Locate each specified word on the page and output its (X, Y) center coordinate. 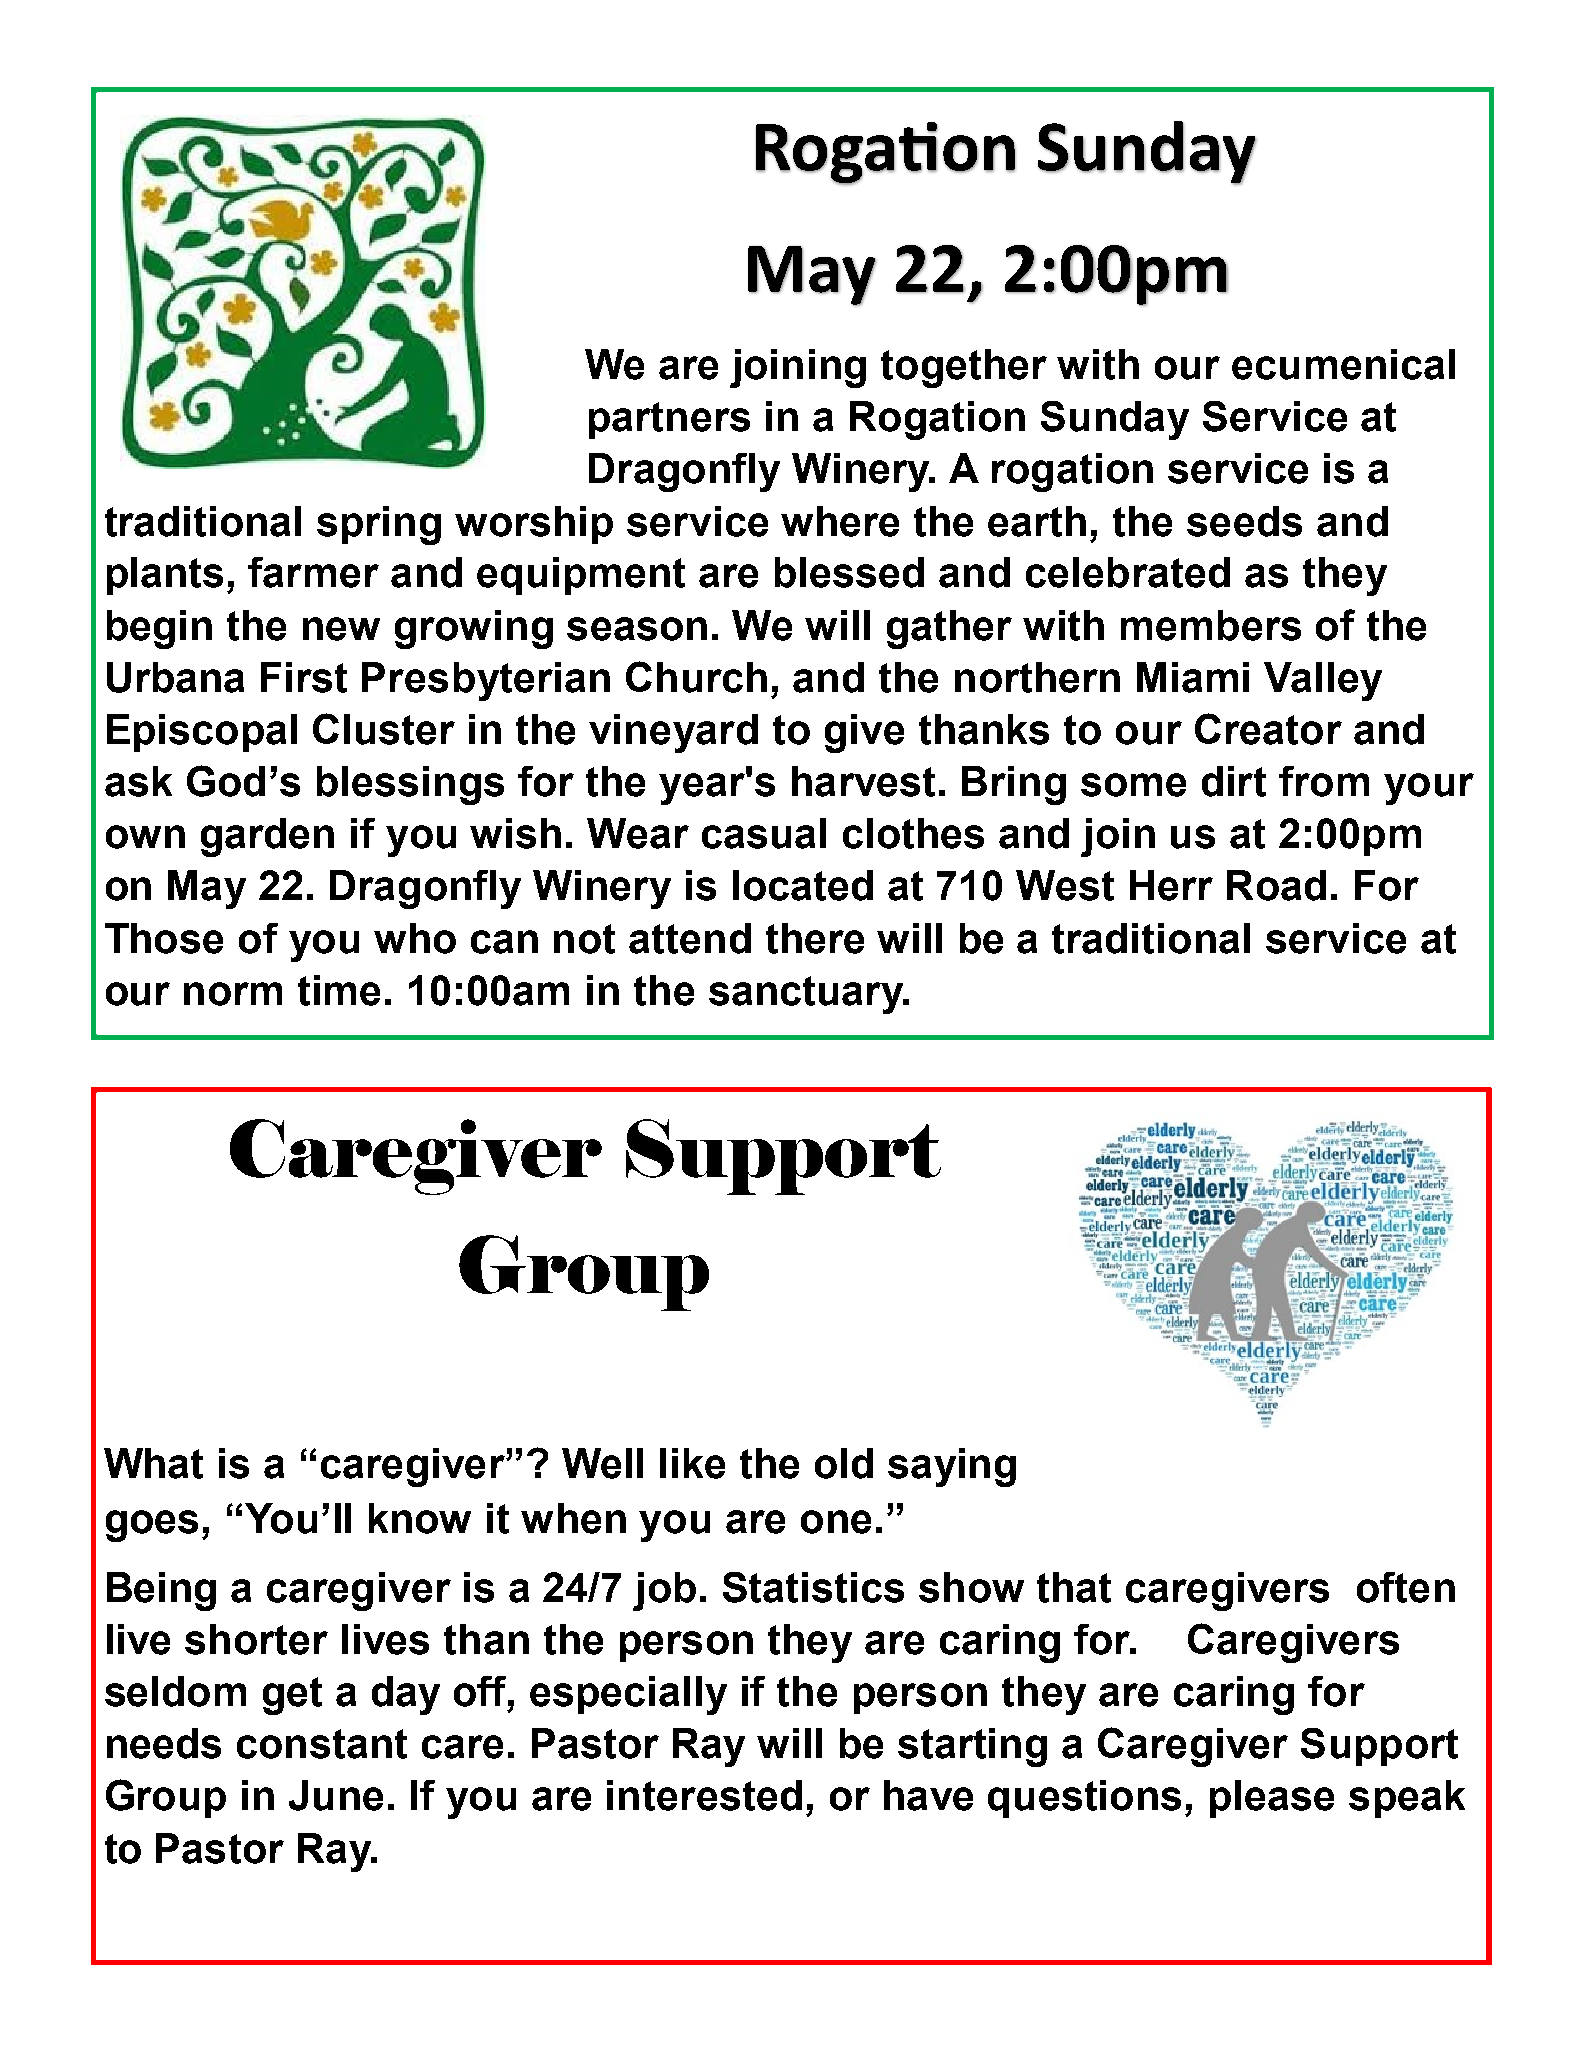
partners (669, 420)
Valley (1323, 681)
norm (233, 994)
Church (696, 677)
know (420, 1518)
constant (322, 1744)
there (815, 938)
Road (1276, 885)
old (844, 1463)
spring (379, 525)
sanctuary (807, 995)
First (304, 677)
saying (952, 1467)
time (339, 990)
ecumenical (1343, 364)
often (1406, 1587)
